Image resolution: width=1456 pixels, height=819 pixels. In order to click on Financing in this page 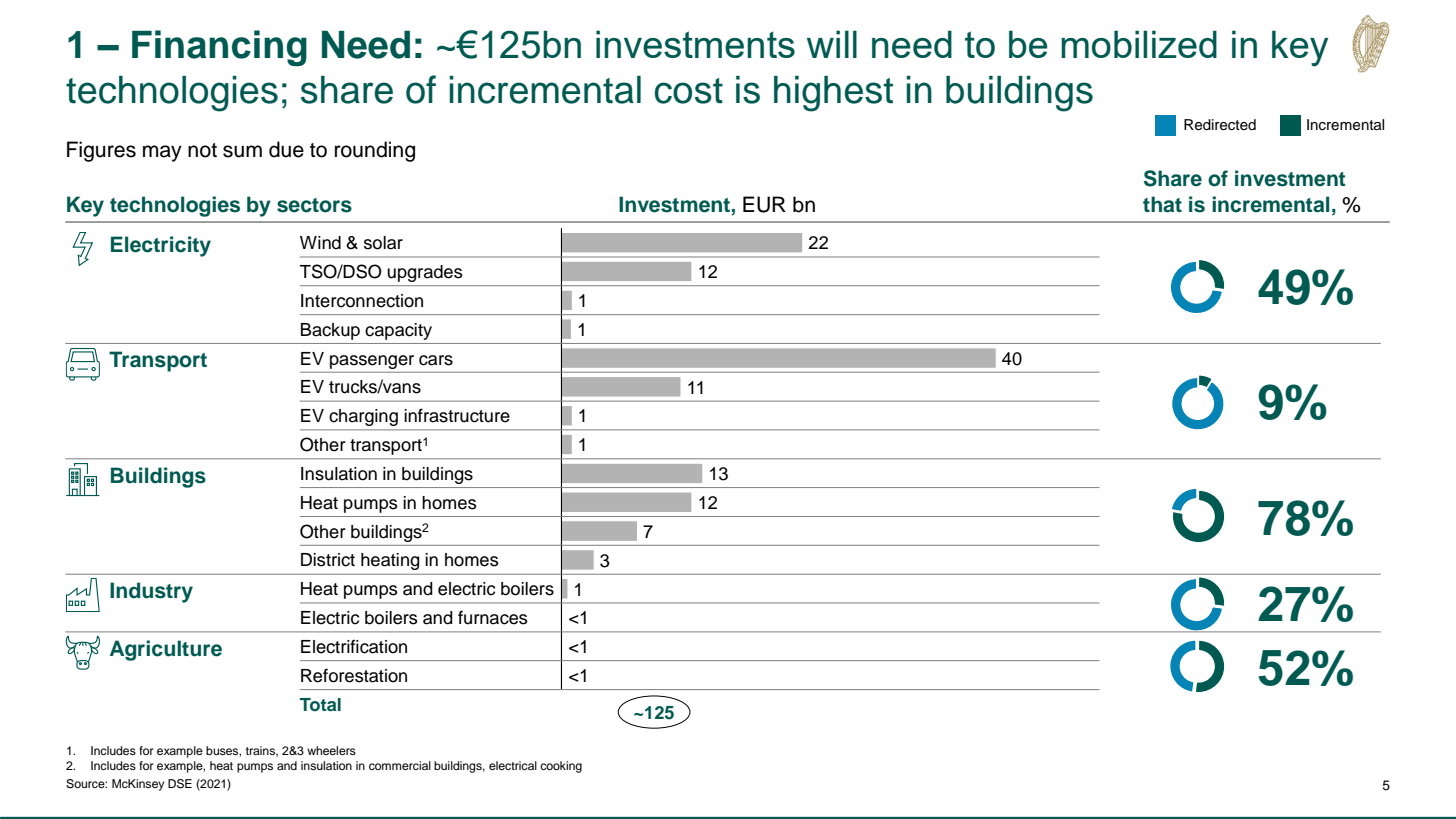, I will do `click(219, 48)`.
